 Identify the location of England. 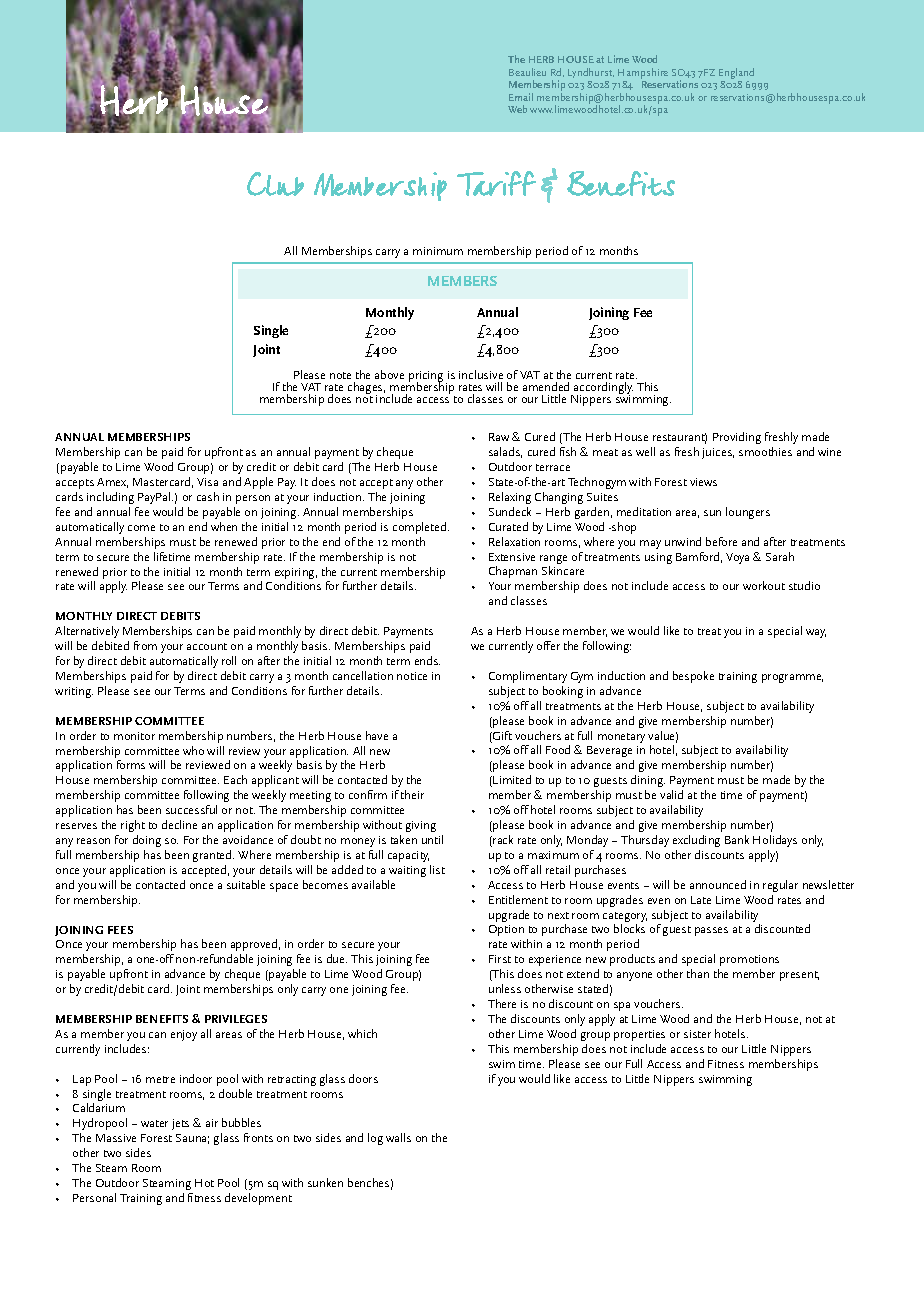
(736, 75).
